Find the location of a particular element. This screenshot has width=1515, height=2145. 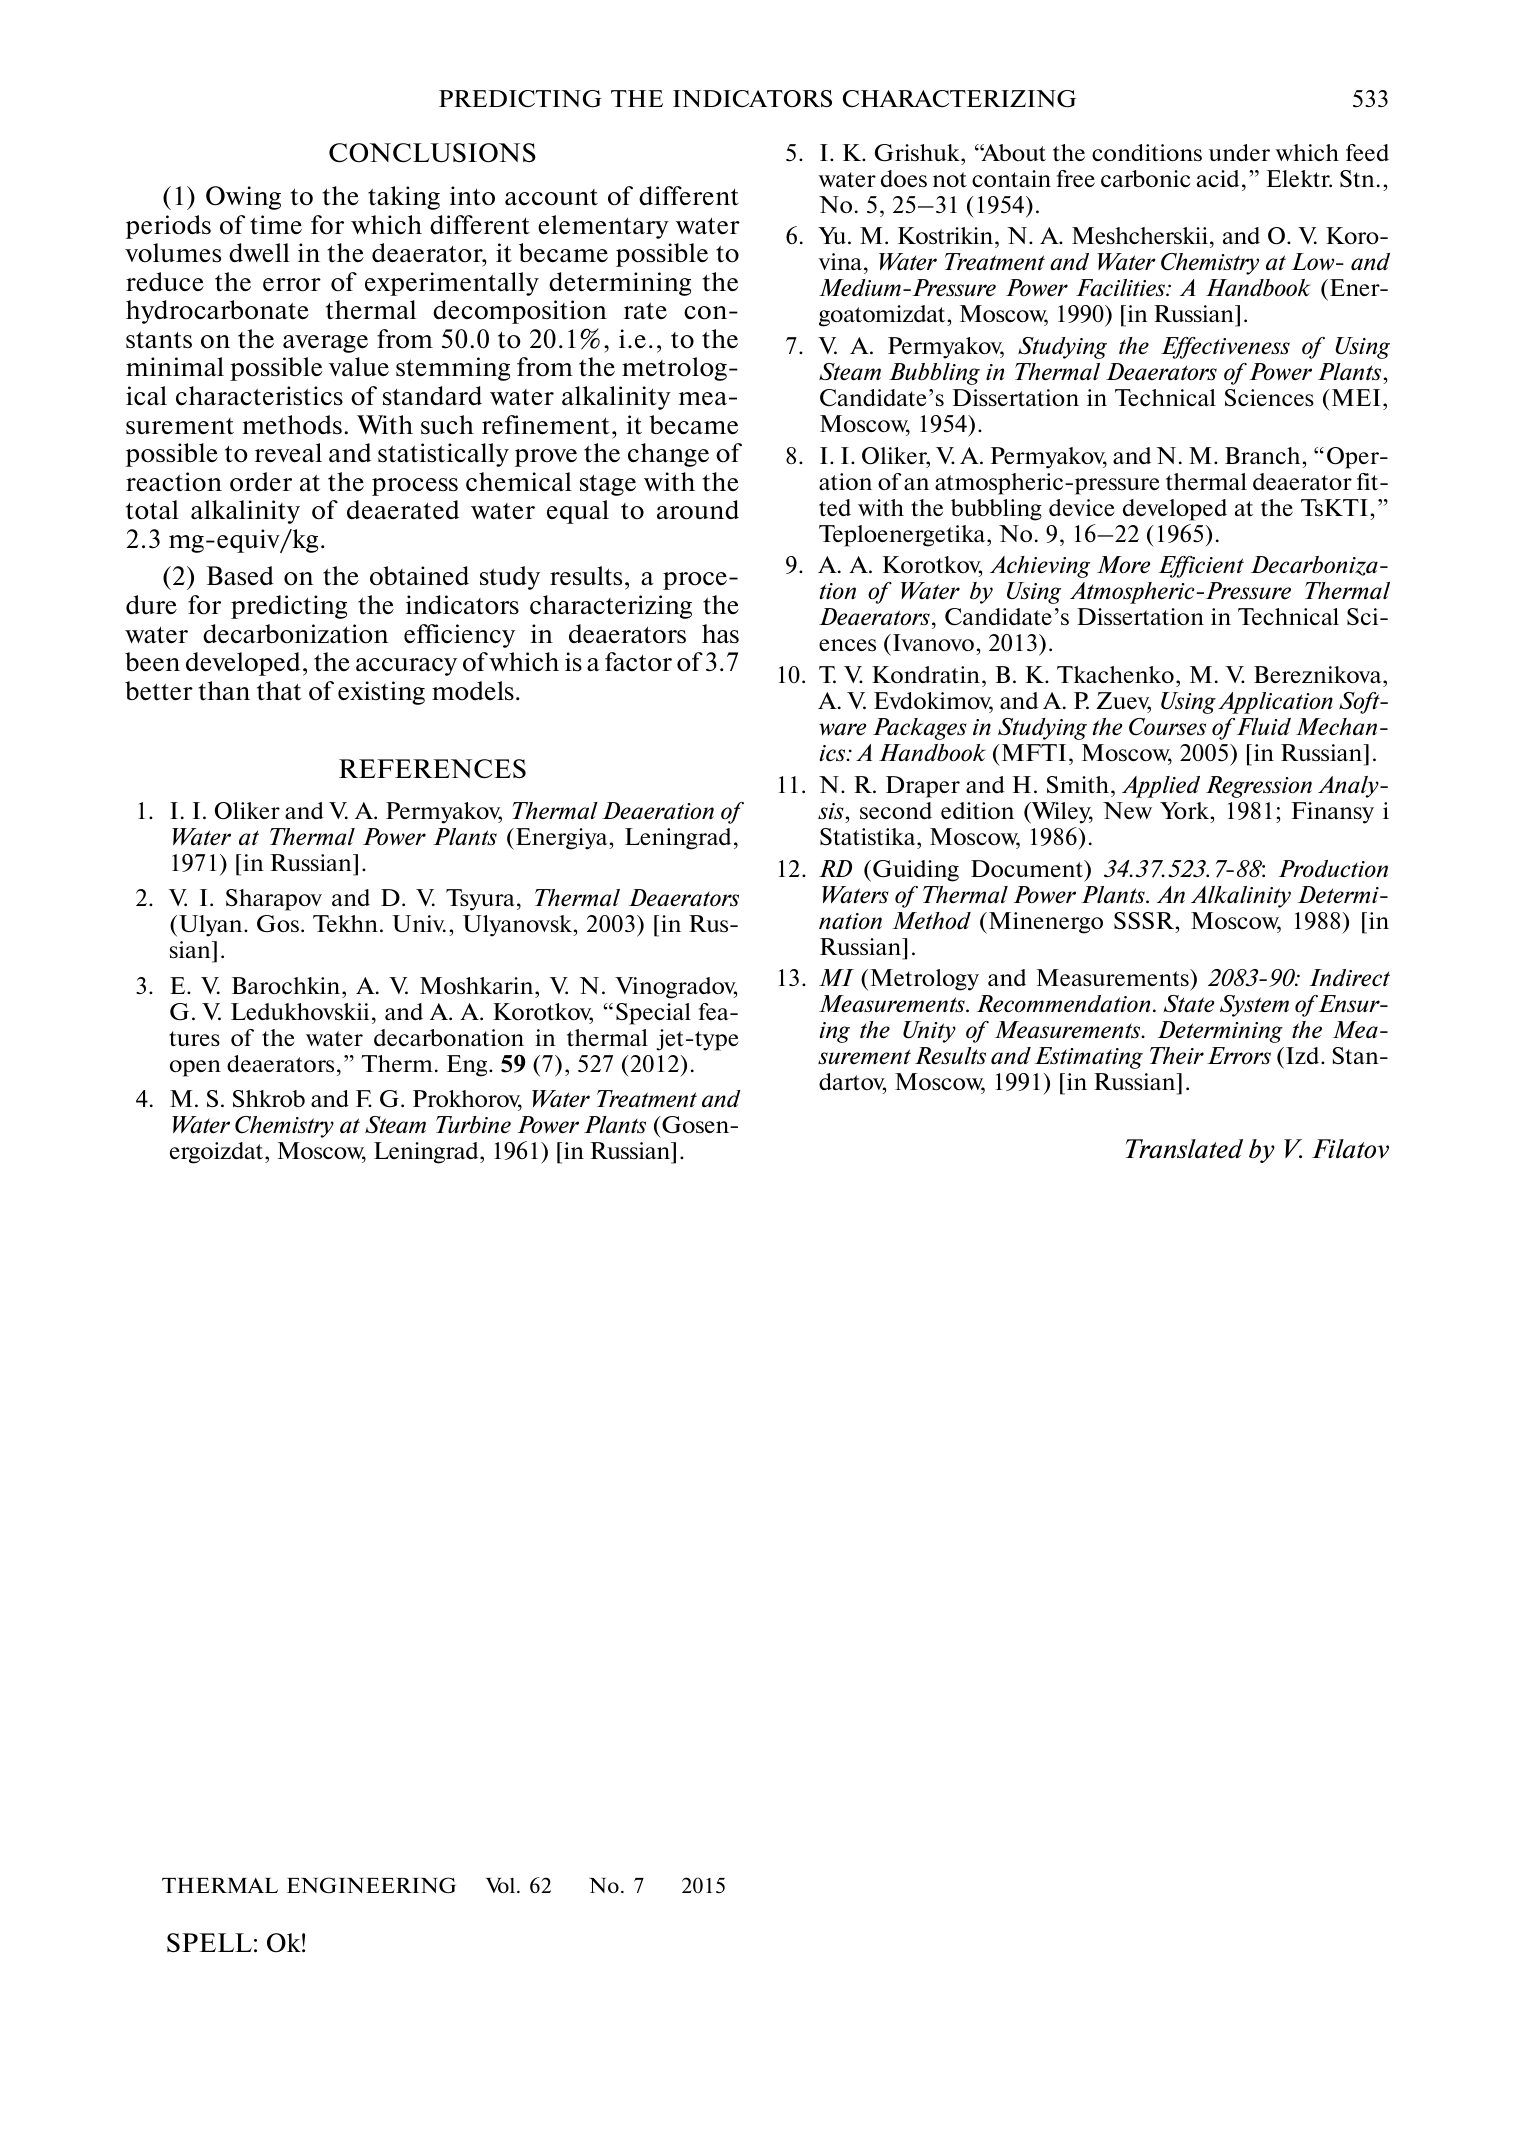

Translated is located at coordinates (1184, 1149).
